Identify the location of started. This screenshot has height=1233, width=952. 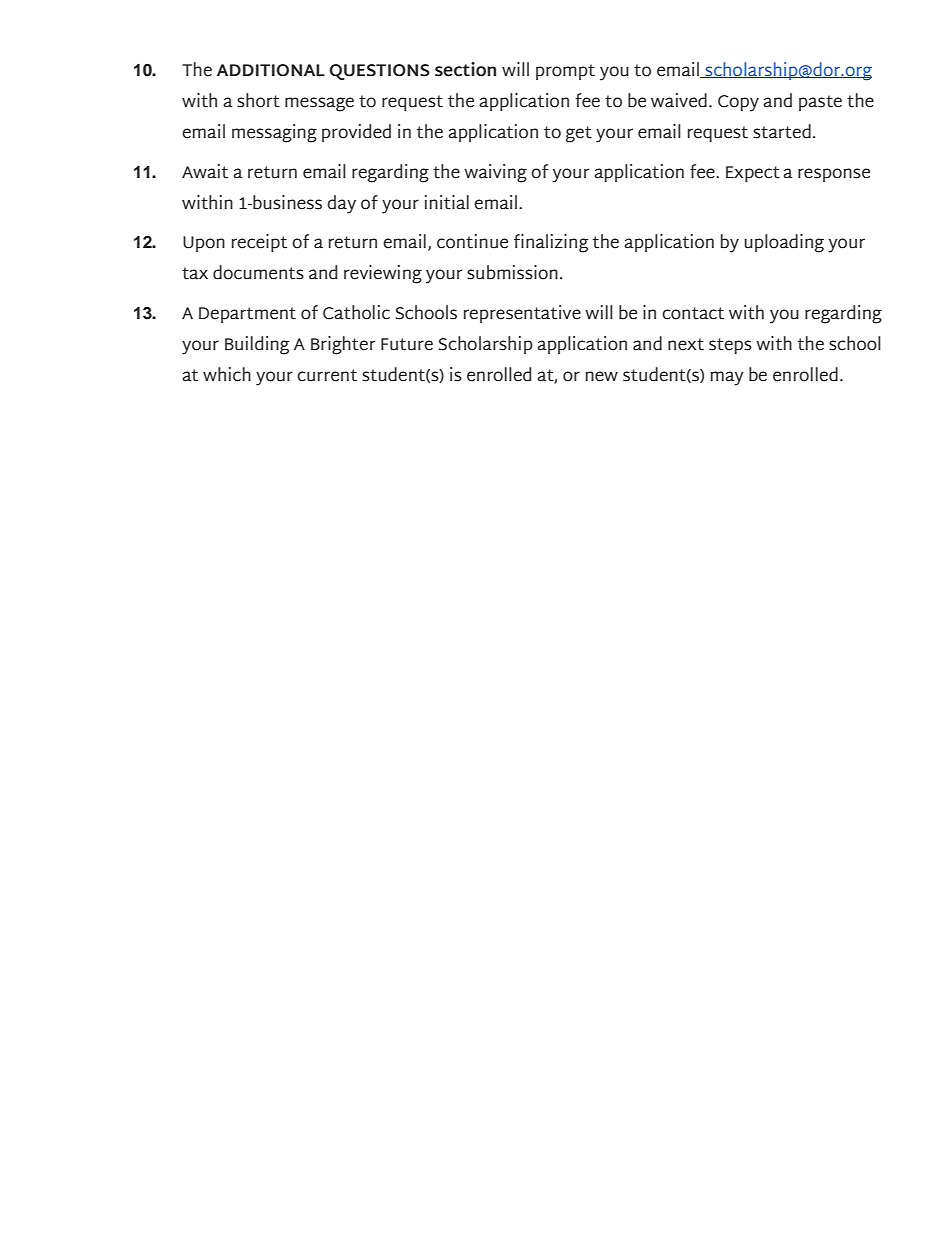
(782, 131).
